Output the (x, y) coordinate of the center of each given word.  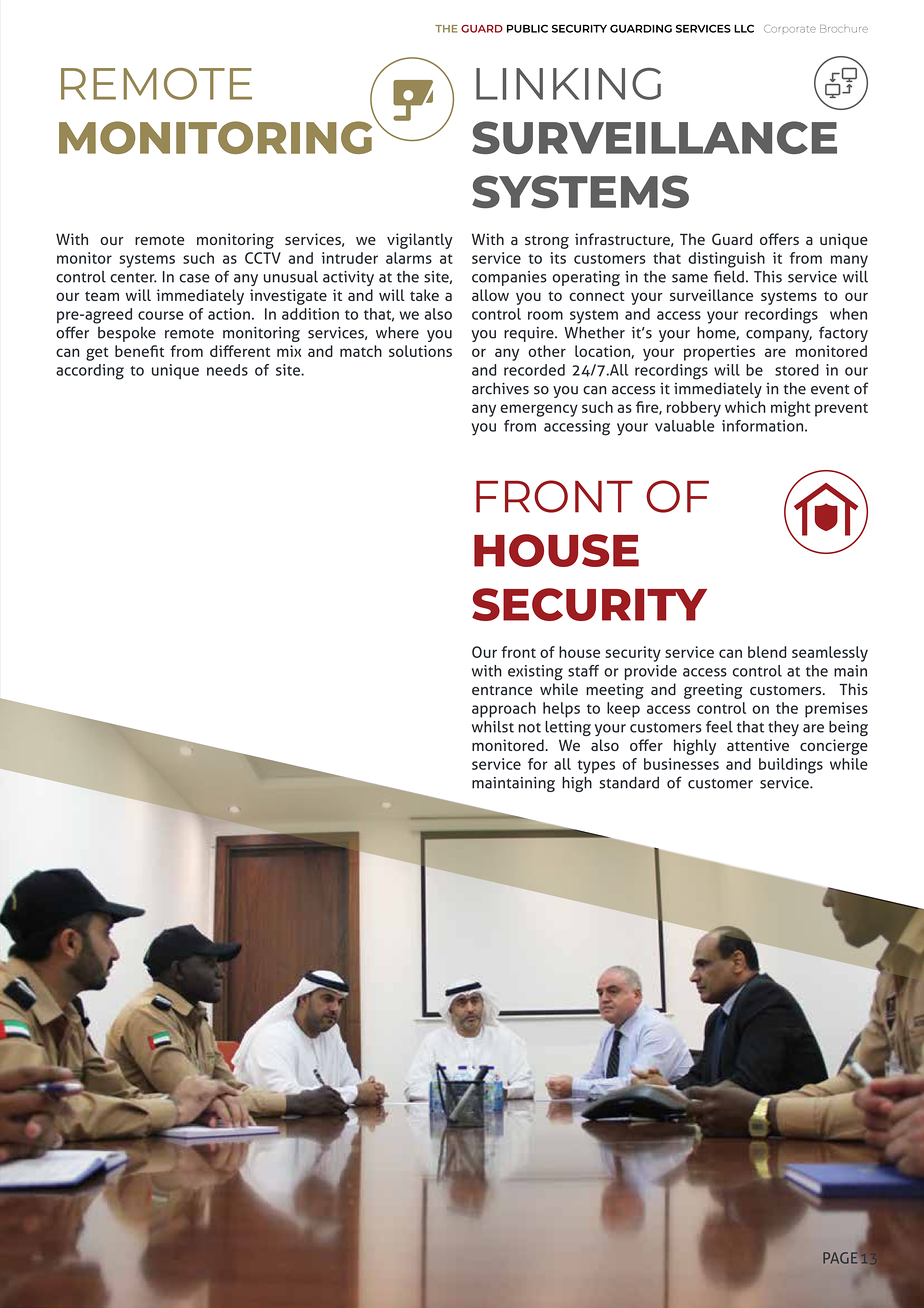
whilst (493, 727)
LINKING (568, 84)
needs (227, 370)
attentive (758, 745)
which (745, 407)
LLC (744, 28)
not (529, 727)
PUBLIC (527, 28)
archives (500, 388)
